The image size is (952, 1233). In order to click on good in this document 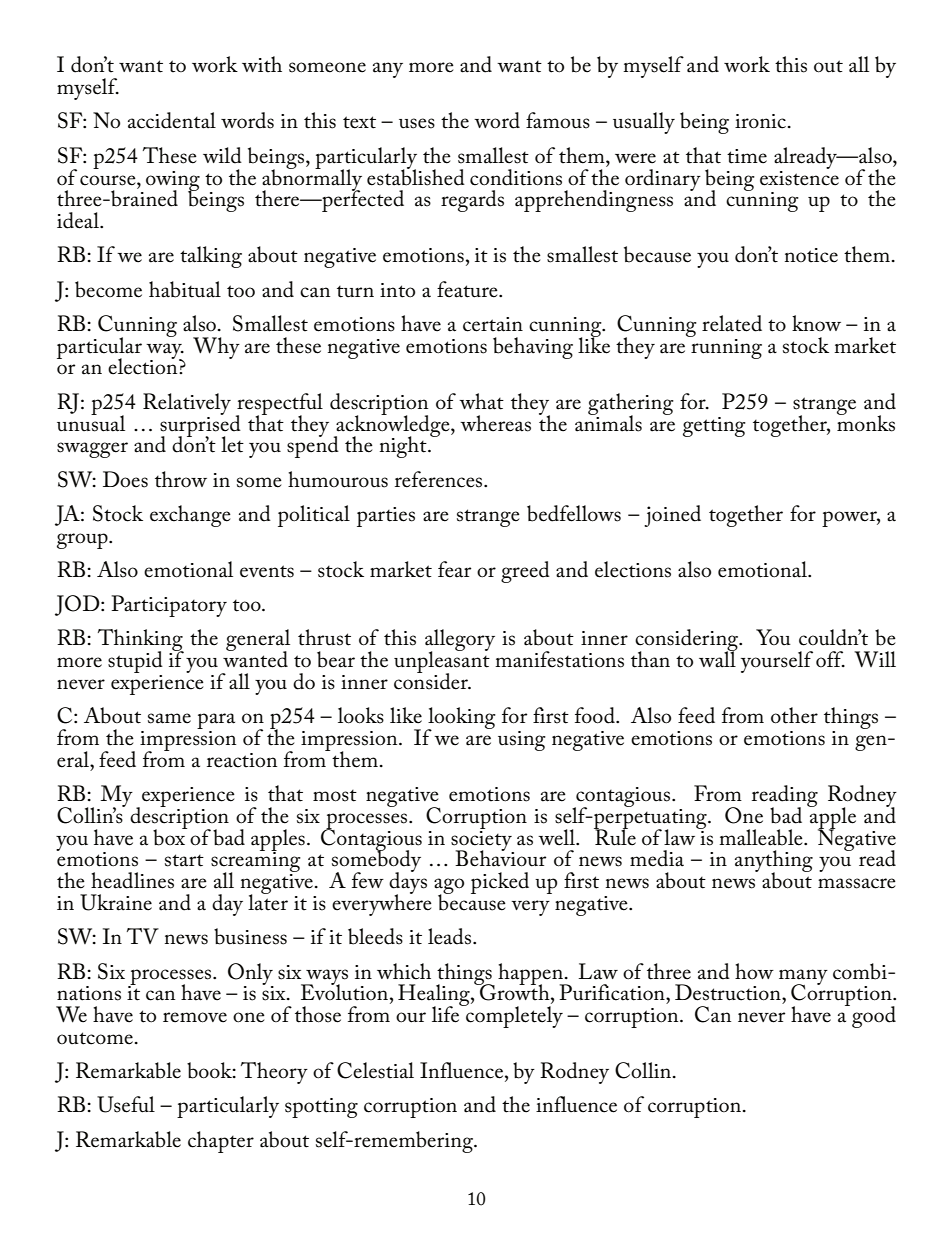, I will do `click(874, 1017)`.
